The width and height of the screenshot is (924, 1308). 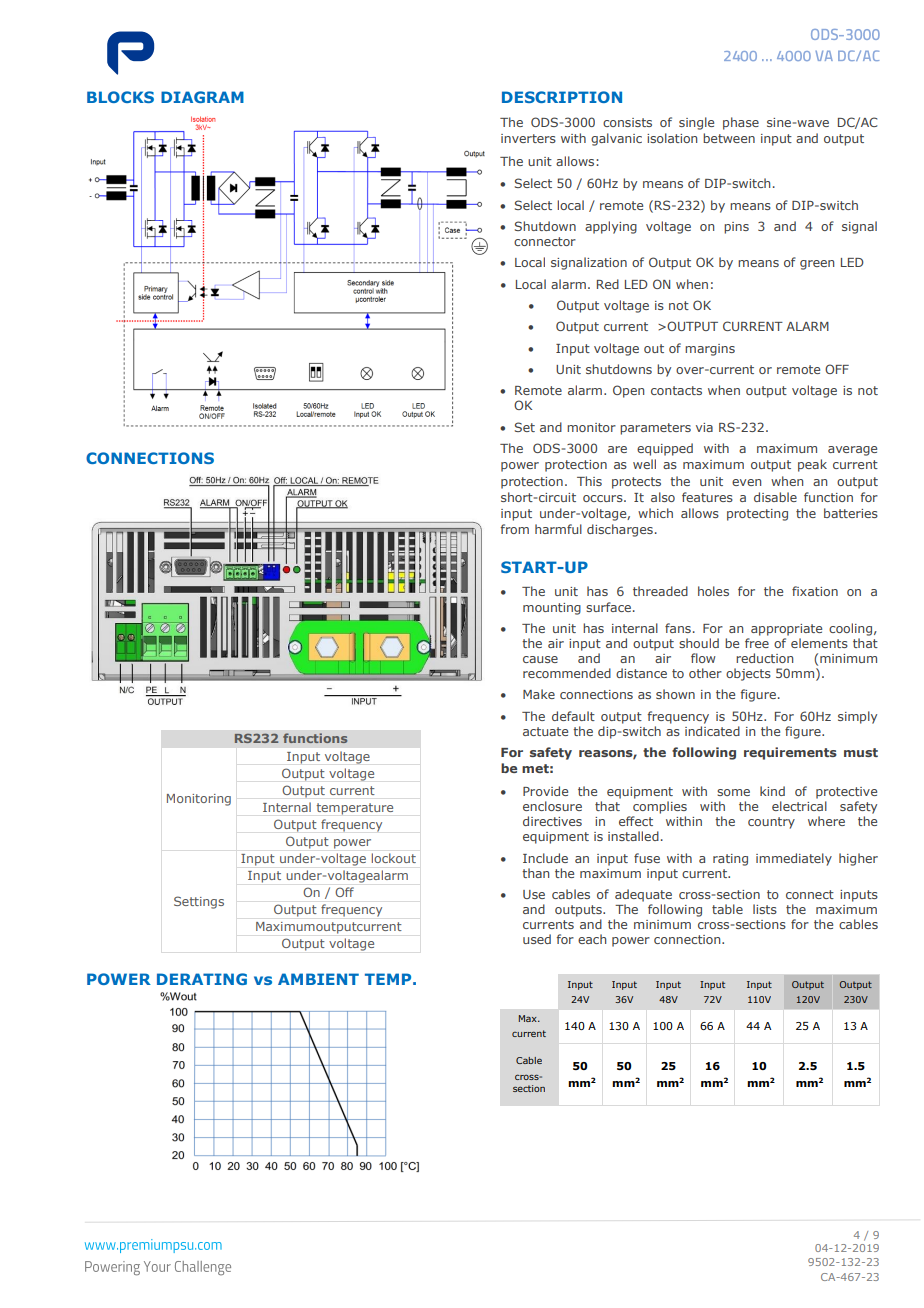 What do you see at coordinates (318, 979) in the screenshot?
I see `AMBIENT` at bounding box center [318, 979].
